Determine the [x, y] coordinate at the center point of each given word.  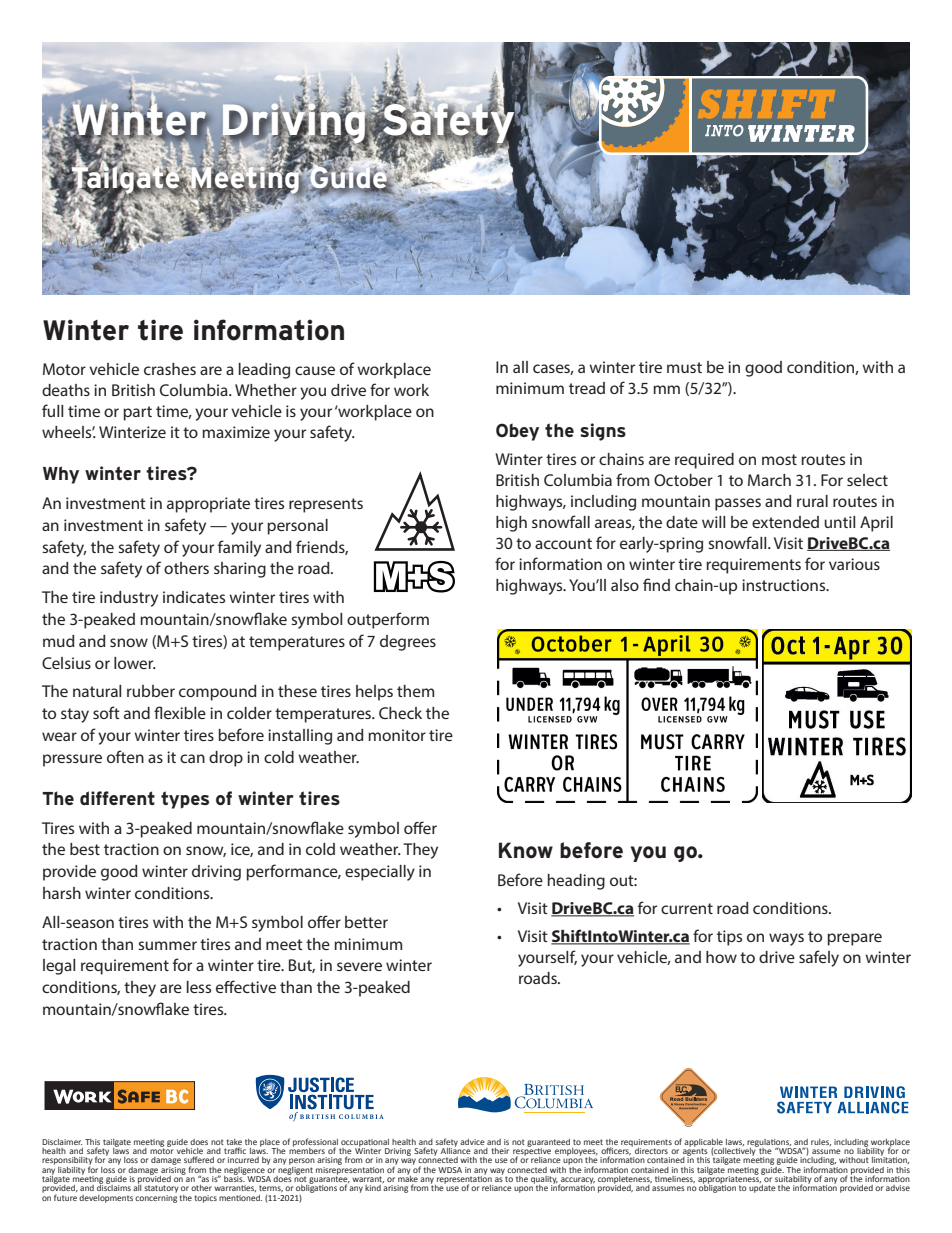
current [687, 908]
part [137, 413]
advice [472, 1142]
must [684, 367]
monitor [397, 735]
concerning [156, 1197]
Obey [517, 432]
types [185, 800]
